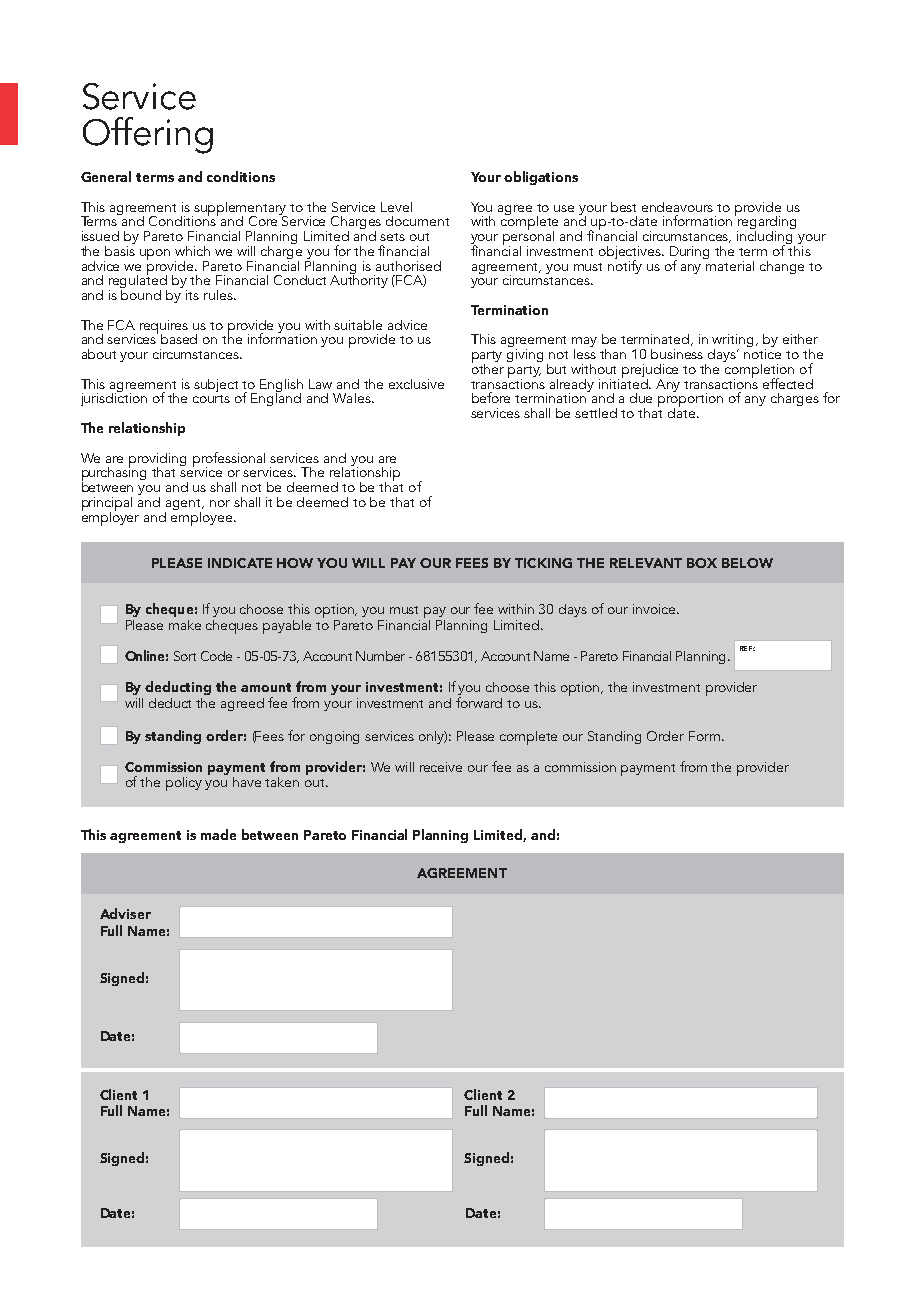 Image resolution: width=924 pixels, height=1308 pixels. Describe the element at coordinates (702, 563) in the screenshot. I see `BOX` at that location.
